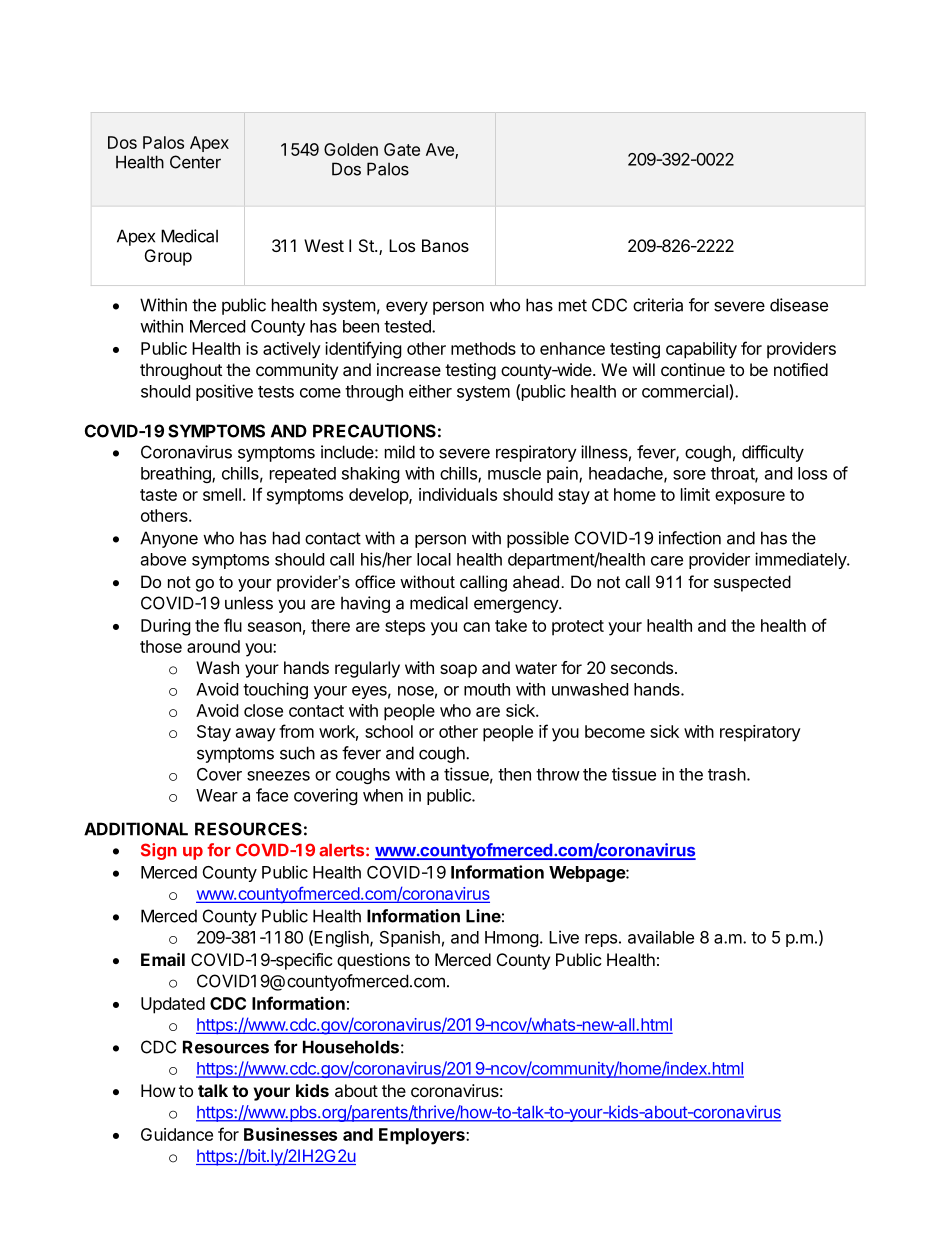  Describe the element at coordinates (222, 494) in the page. I see `smell` at that location.
